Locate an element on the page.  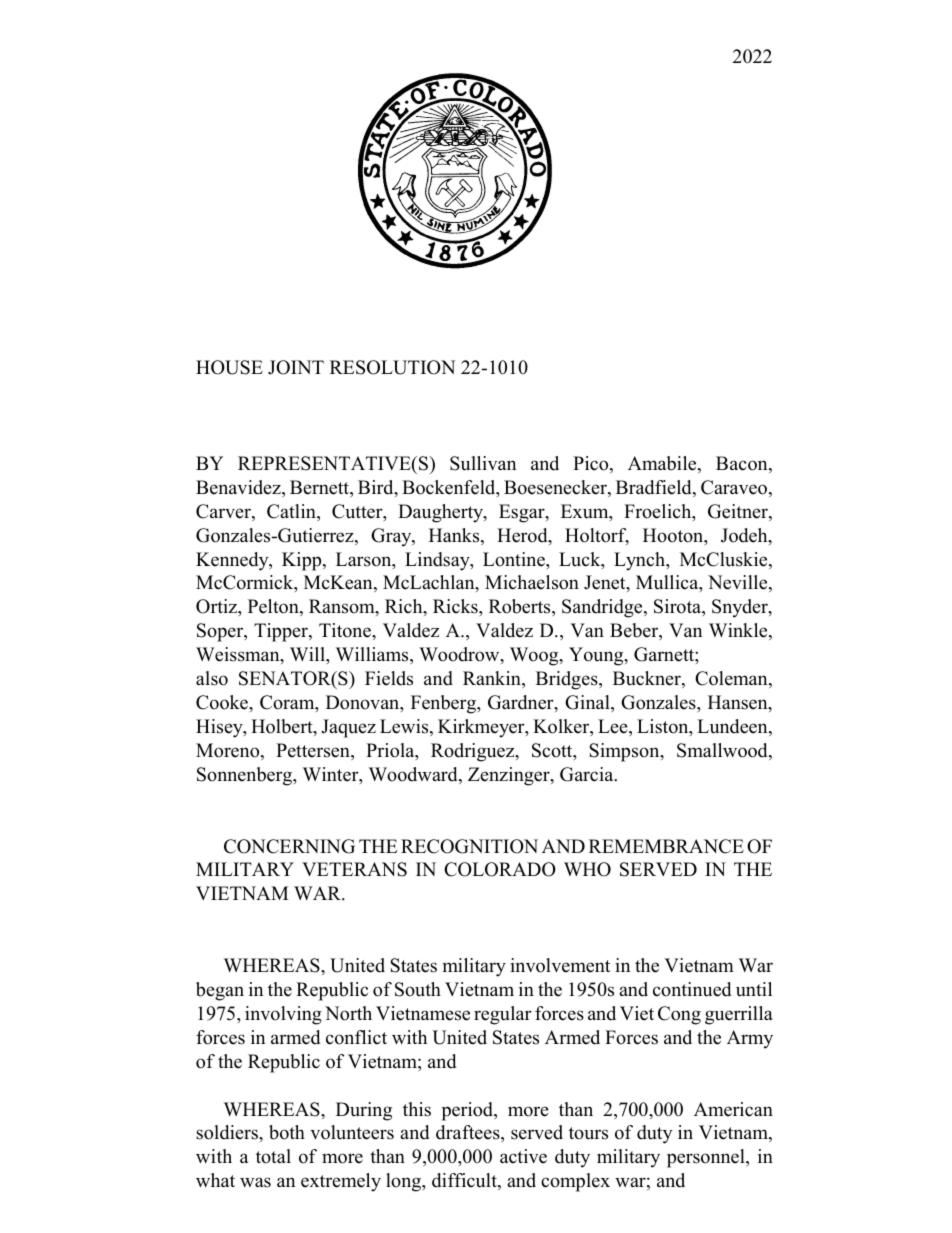
Cong is located at coordinates (679, 1015).
